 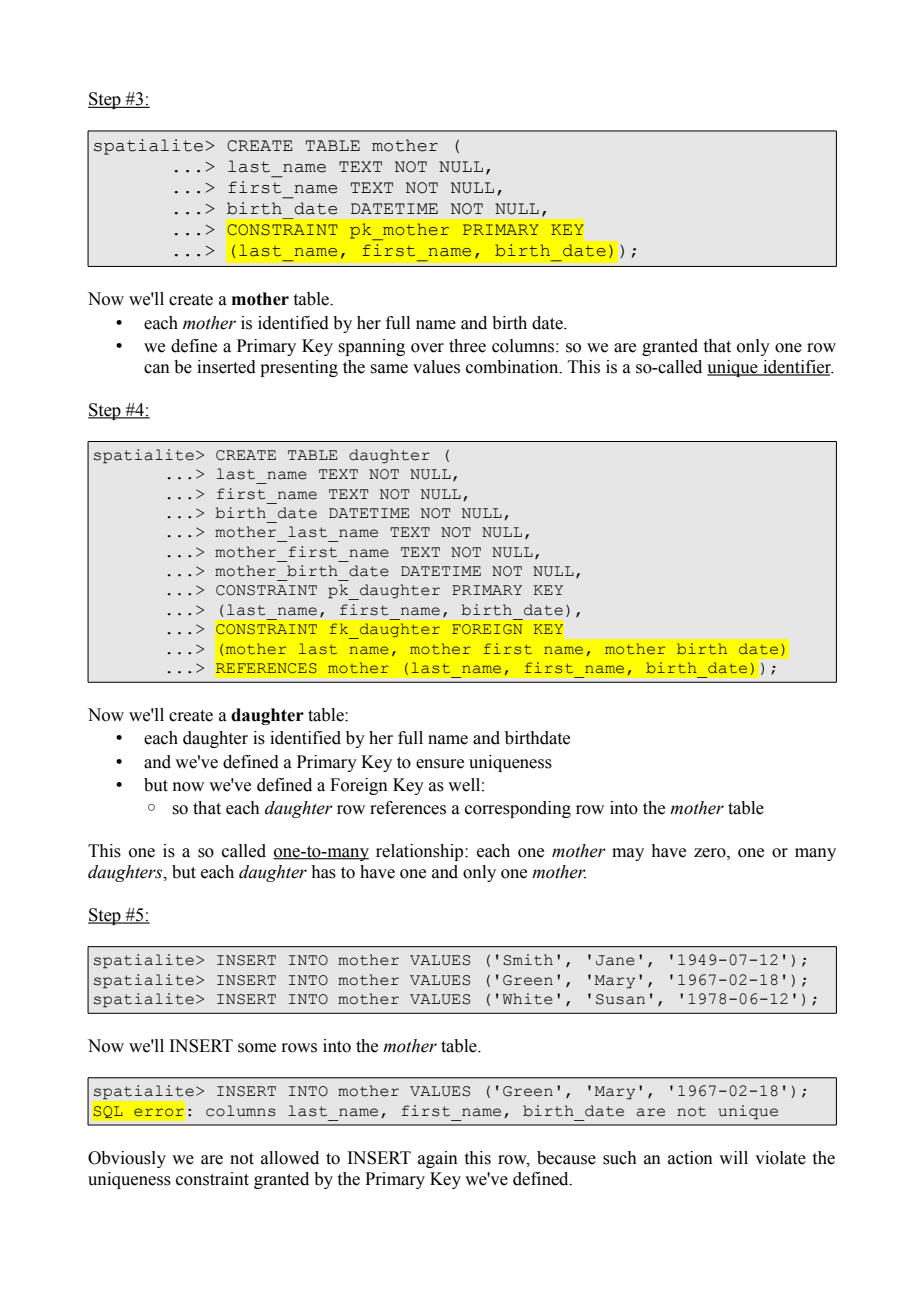 I want to click on ensure, so click(x=440, y=764).
